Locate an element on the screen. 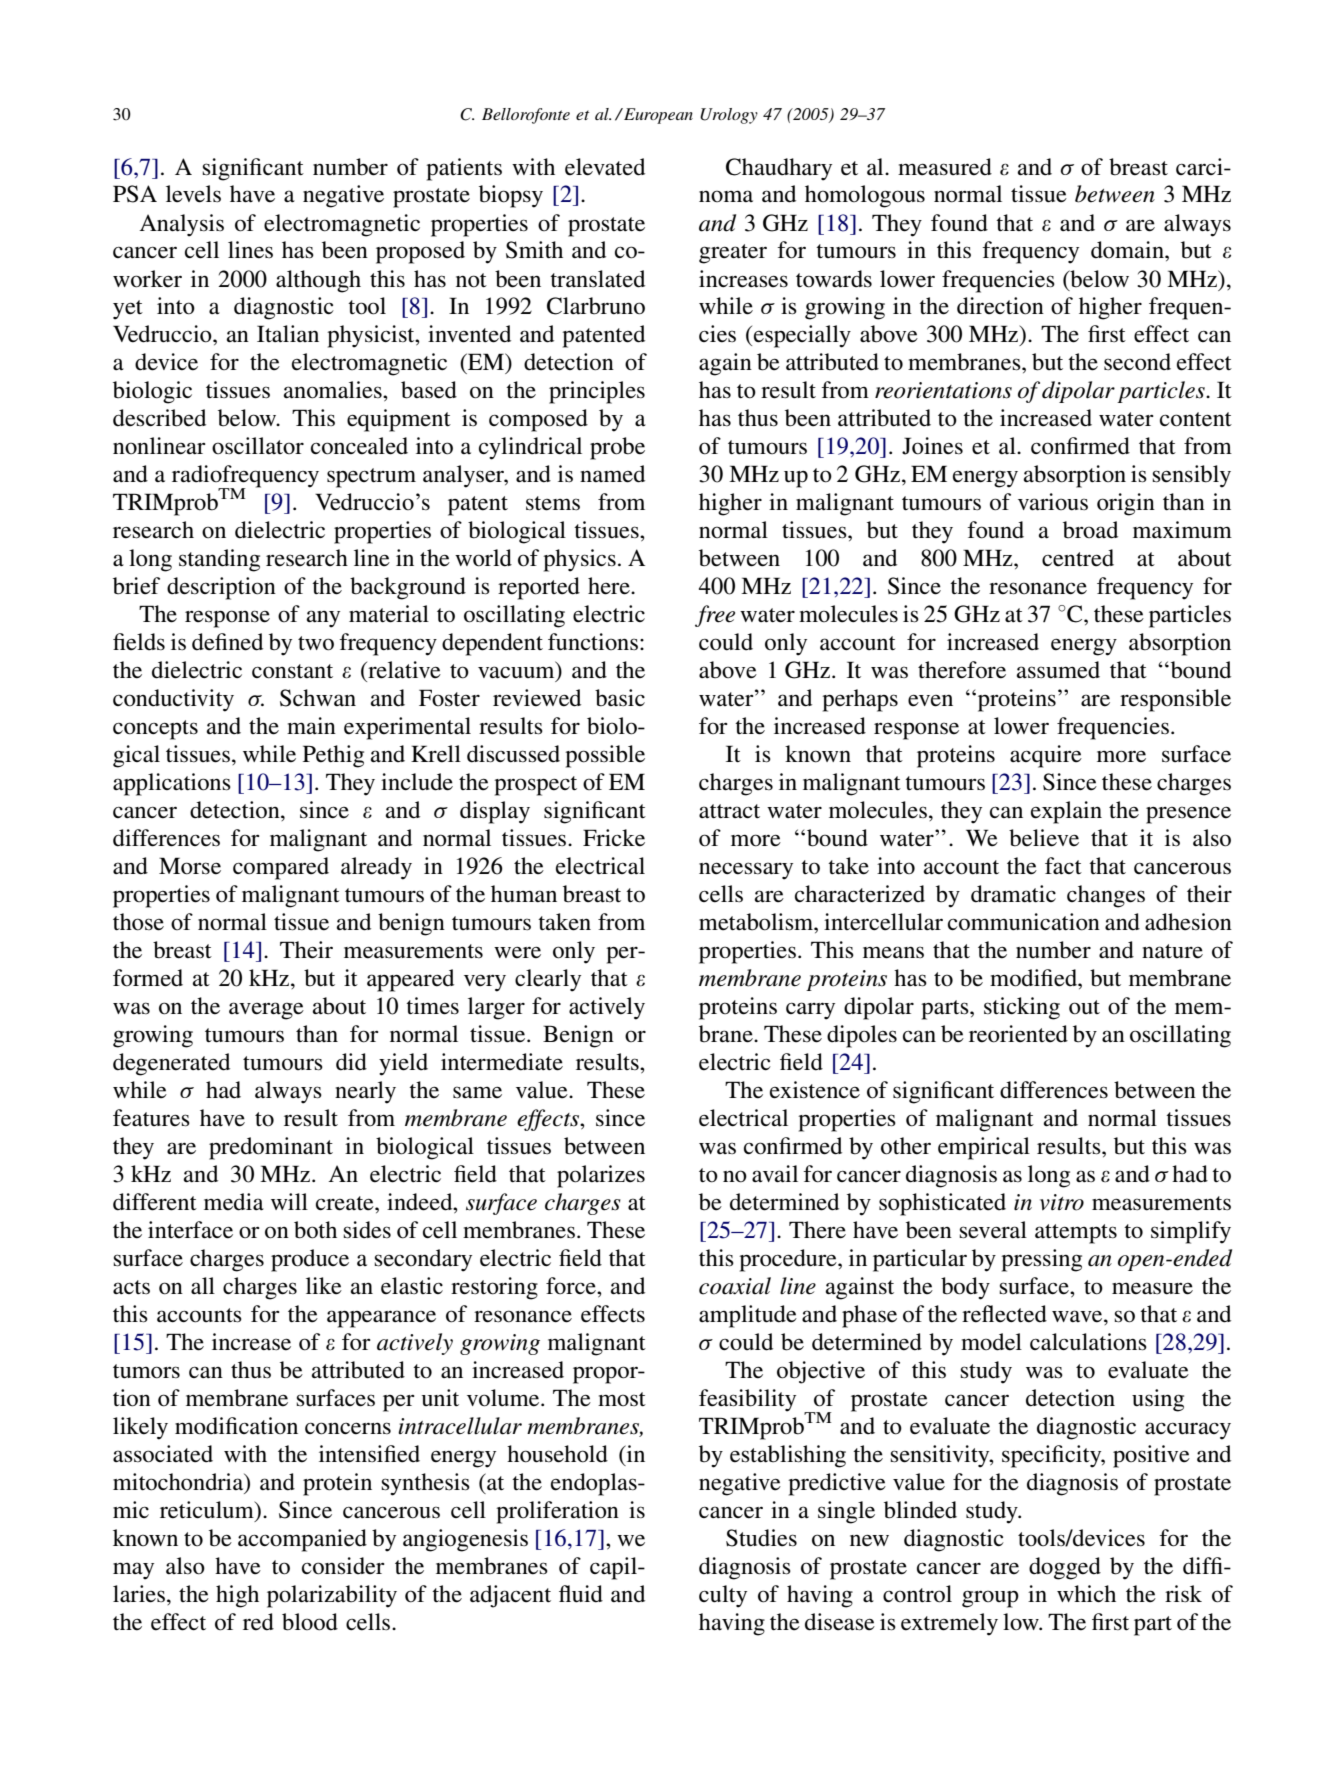 This screenshot has height=1770, width=1326. fact is located at coordinates (1063, 866).
